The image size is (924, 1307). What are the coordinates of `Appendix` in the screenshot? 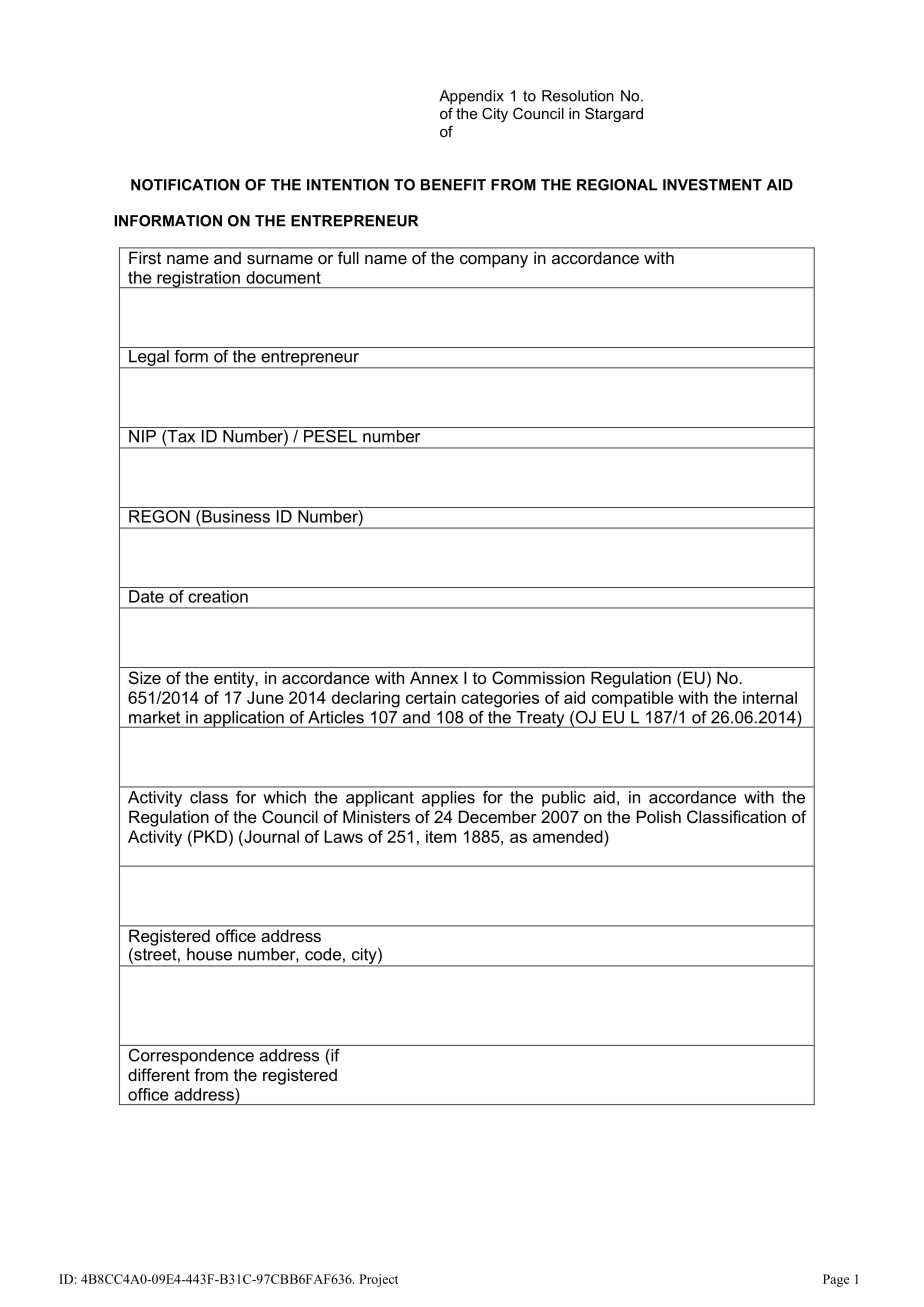 It's located at (471, 97).
